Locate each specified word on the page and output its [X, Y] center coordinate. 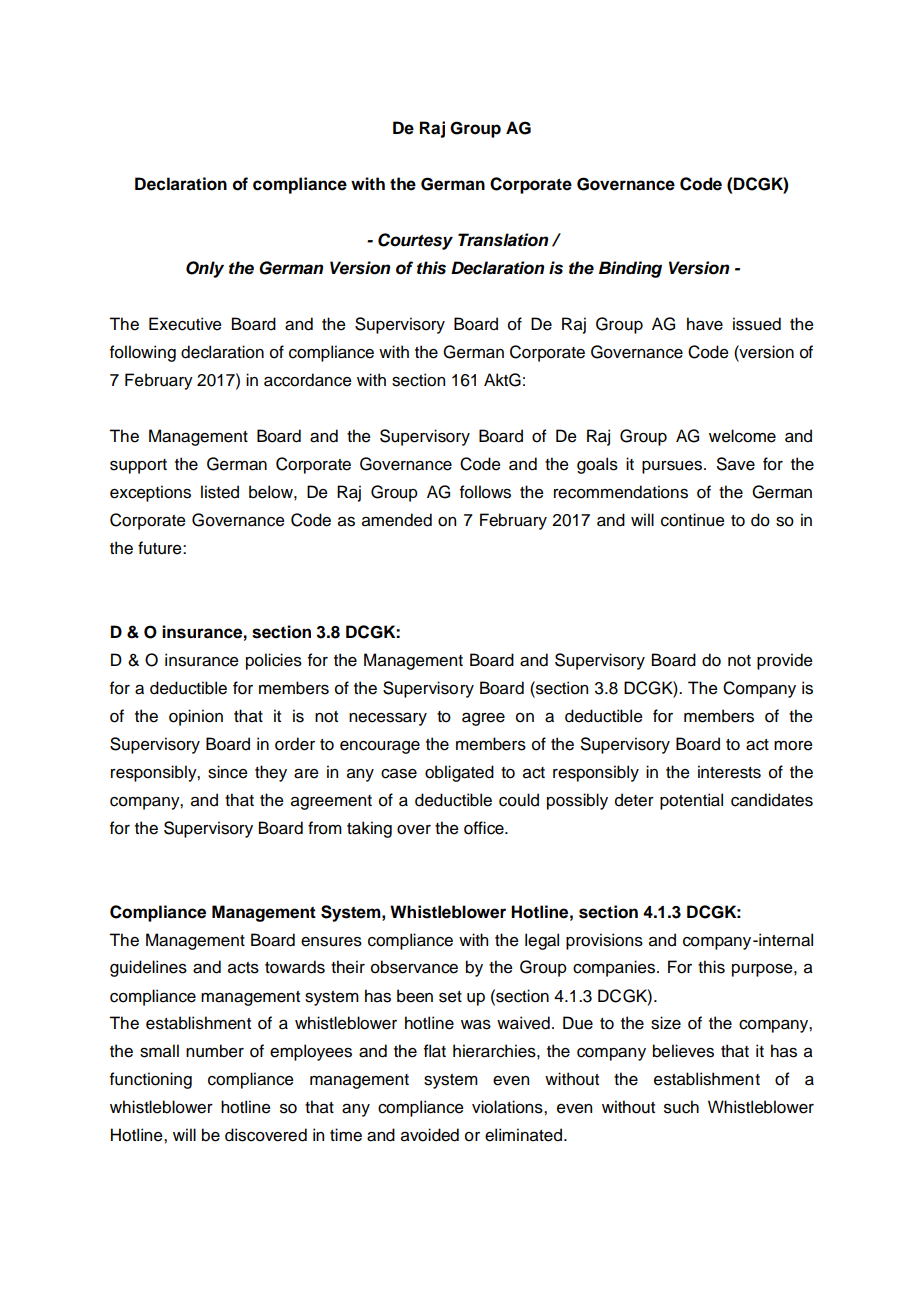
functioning [151, 1080]
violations [508, 1107]
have [705, 324]
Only [205, 269]
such [681, 1107]
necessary [388, 719]
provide [785, 661]
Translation [503, 240]
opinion [196, 717]
